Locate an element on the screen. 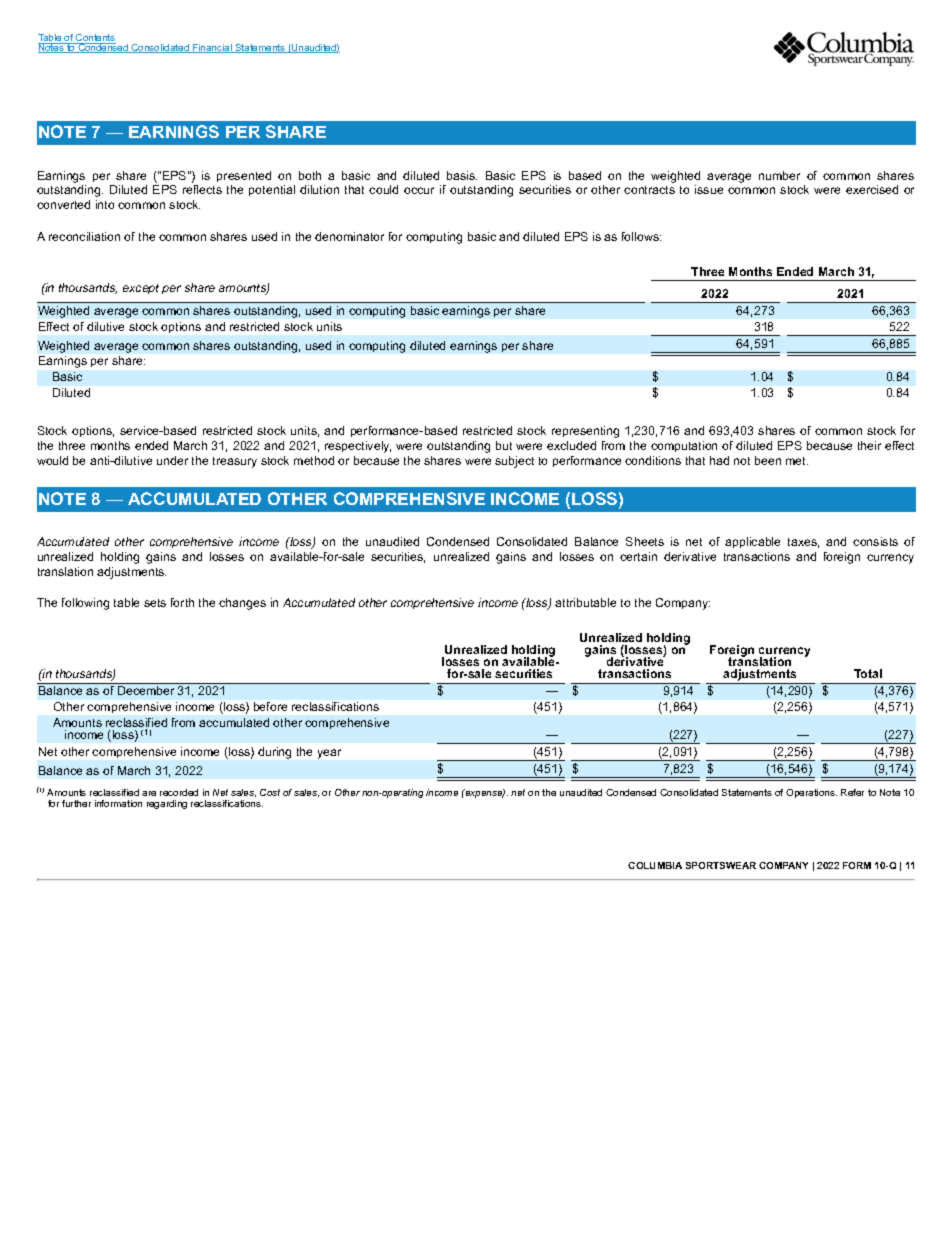 The image size is (952, 1233). SPORTSWEAR is located at coordinates (721, 865).
